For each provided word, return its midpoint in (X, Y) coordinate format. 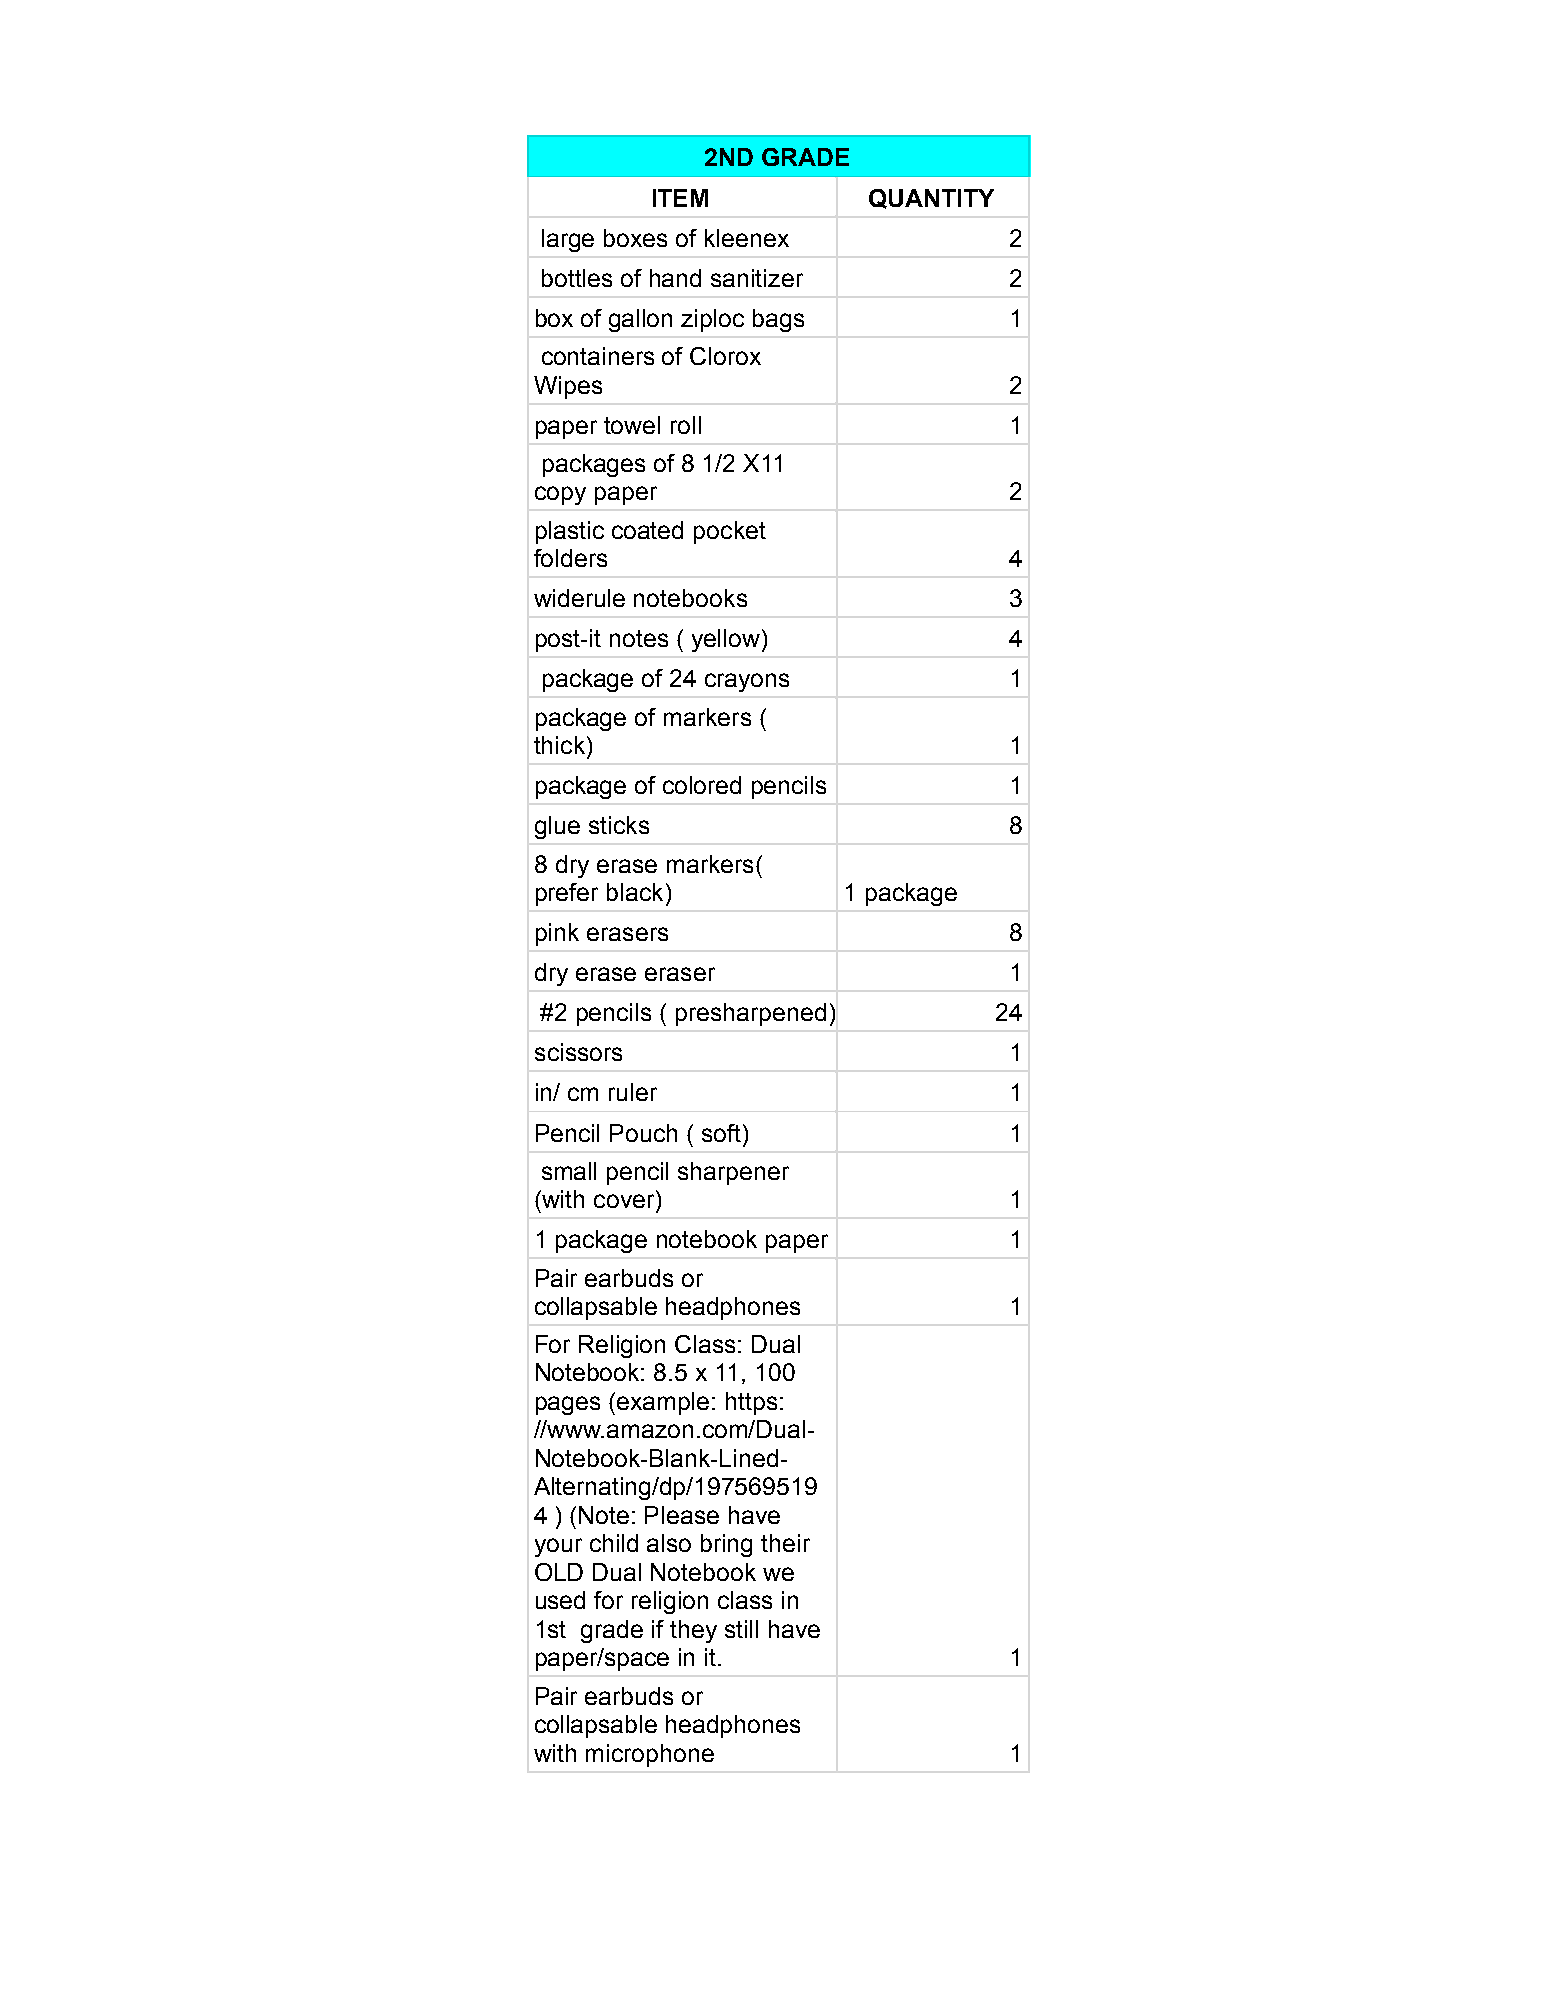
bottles (577, 278)
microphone (650, 1755)
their (785, 1543)
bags (778, 320)
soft (721, 1133)
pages (568, 1405)
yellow (726, 640)
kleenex (747, 238)
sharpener (733, 1173)
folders (570, 558)
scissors (578, 1052)
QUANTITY (931, 199)
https (751, 1403)
